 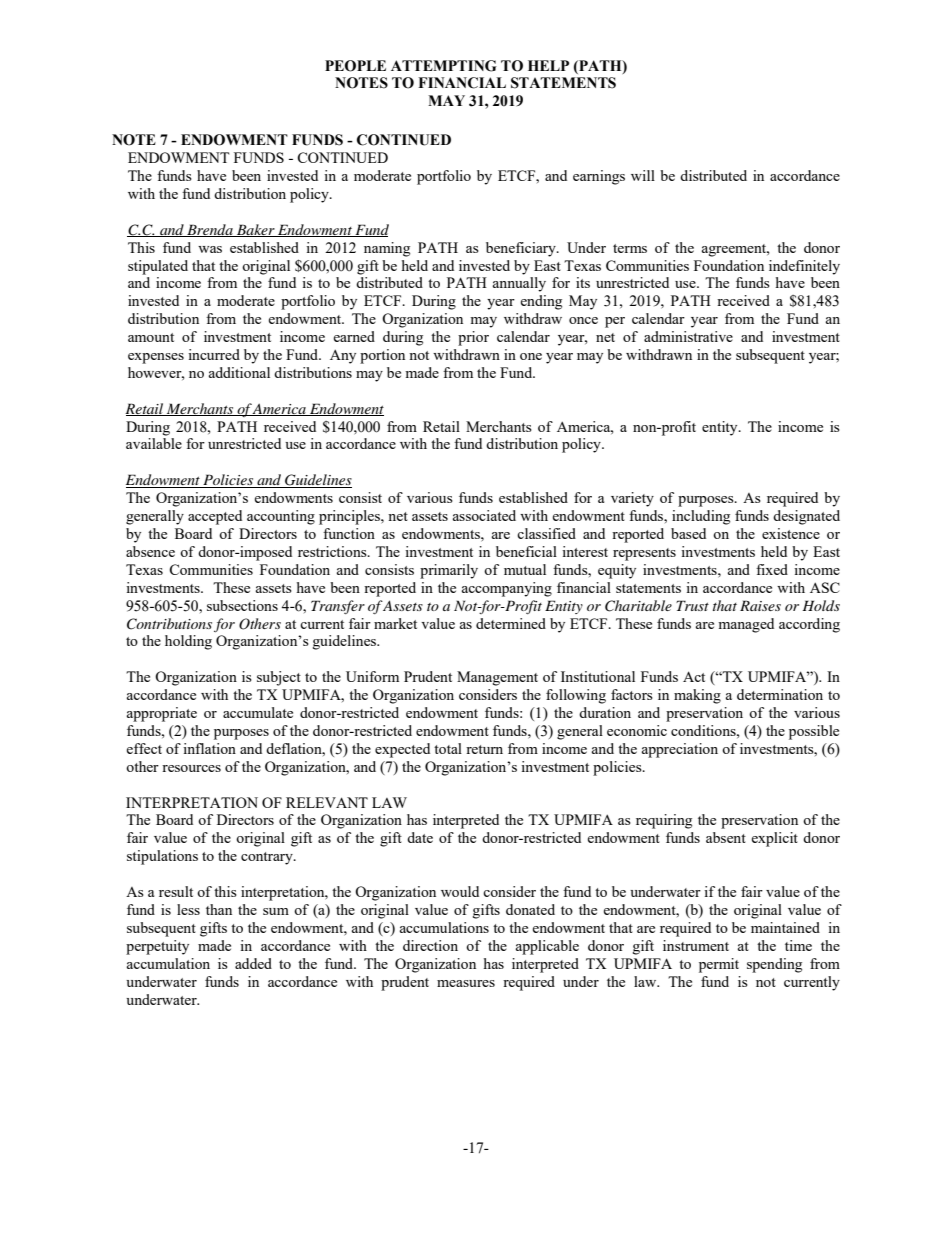 I want to click on indefinitely, so click(x=804, y=267).
